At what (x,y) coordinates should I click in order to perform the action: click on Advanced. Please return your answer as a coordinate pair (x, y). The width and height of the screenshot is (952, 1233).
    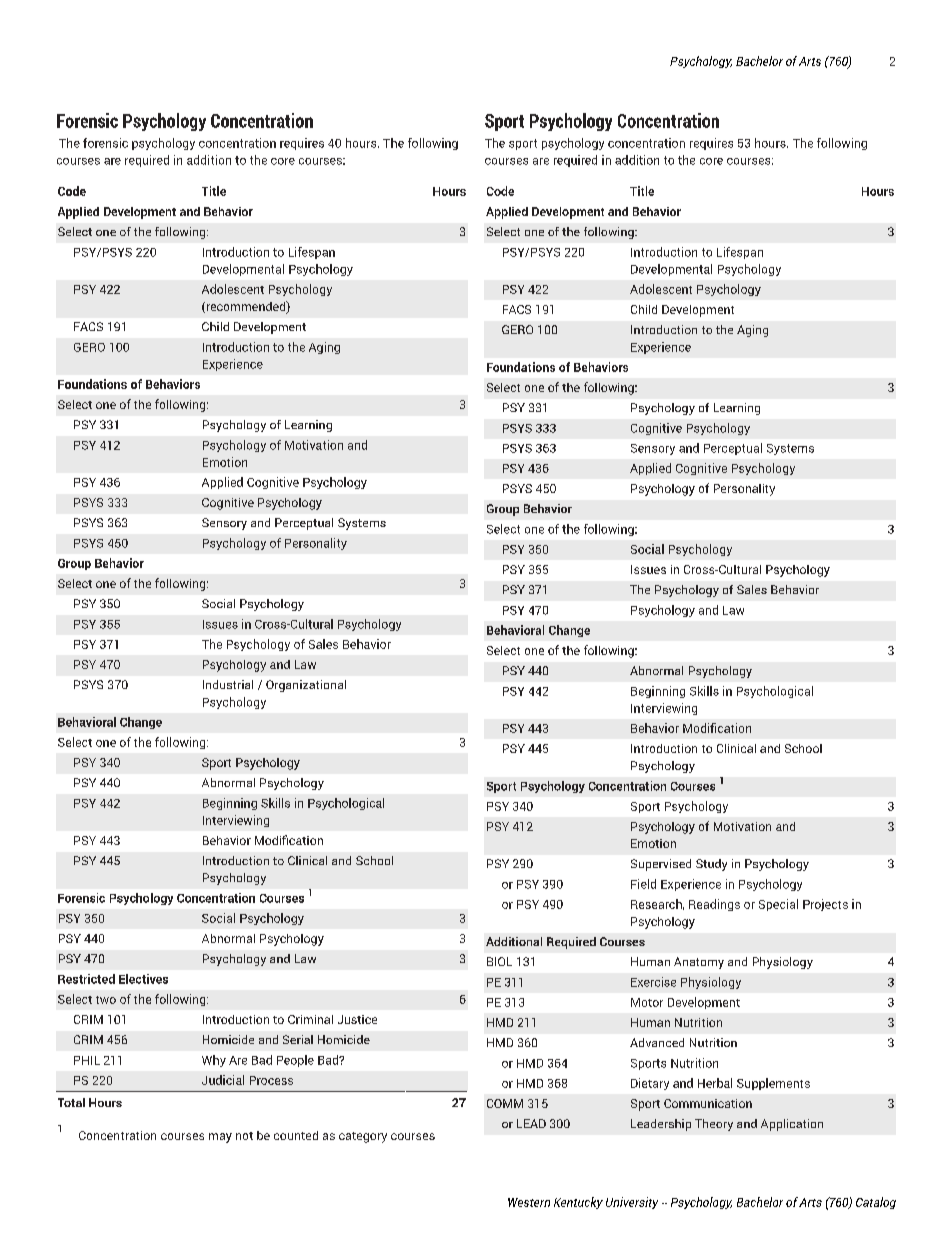
    Looking at the image, I should click on (657, 1042).
